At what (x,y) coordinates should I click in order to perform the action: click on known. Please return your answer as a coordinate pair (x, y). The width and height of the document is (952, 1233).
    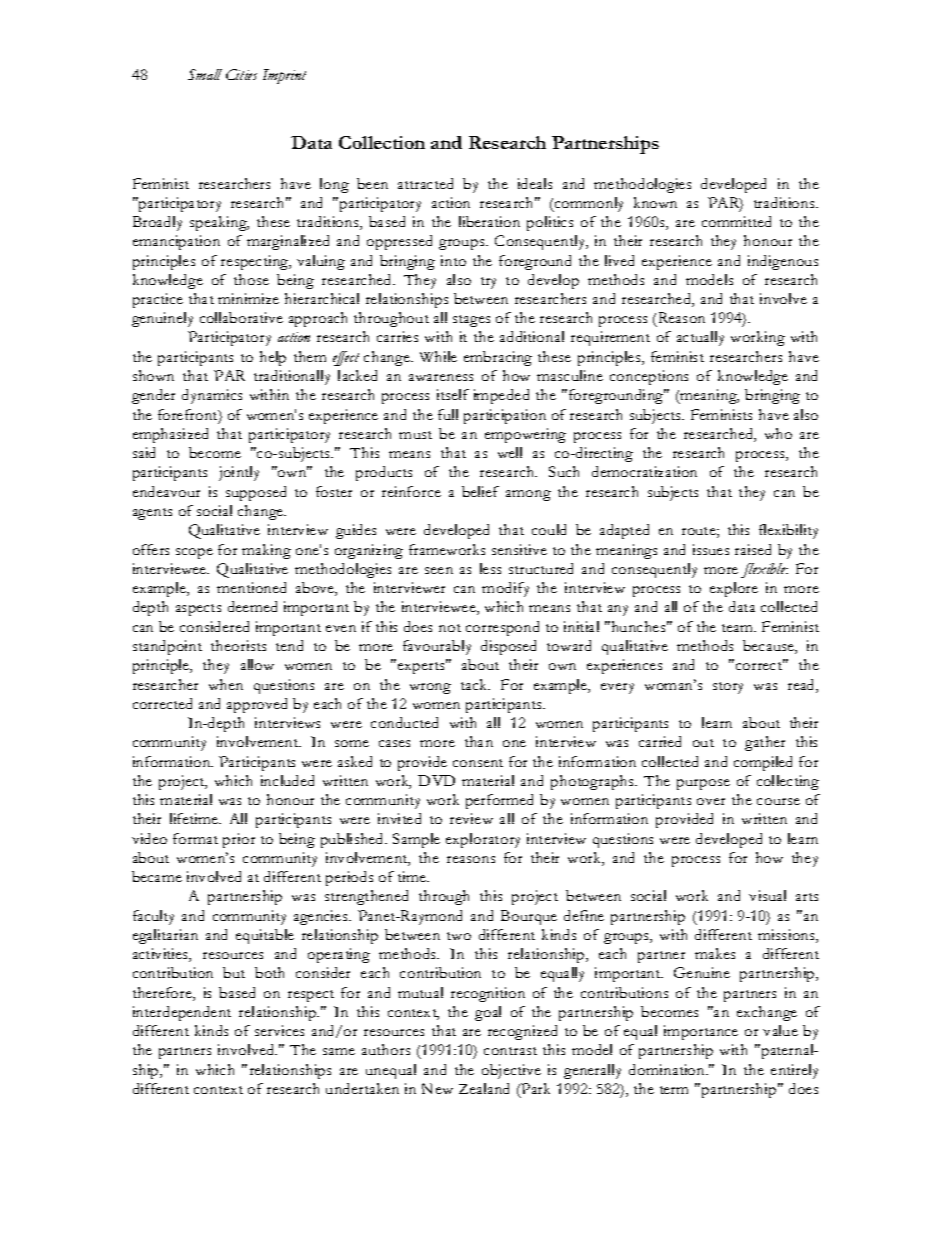
    Looking at the image, I should click on (655, 202).
